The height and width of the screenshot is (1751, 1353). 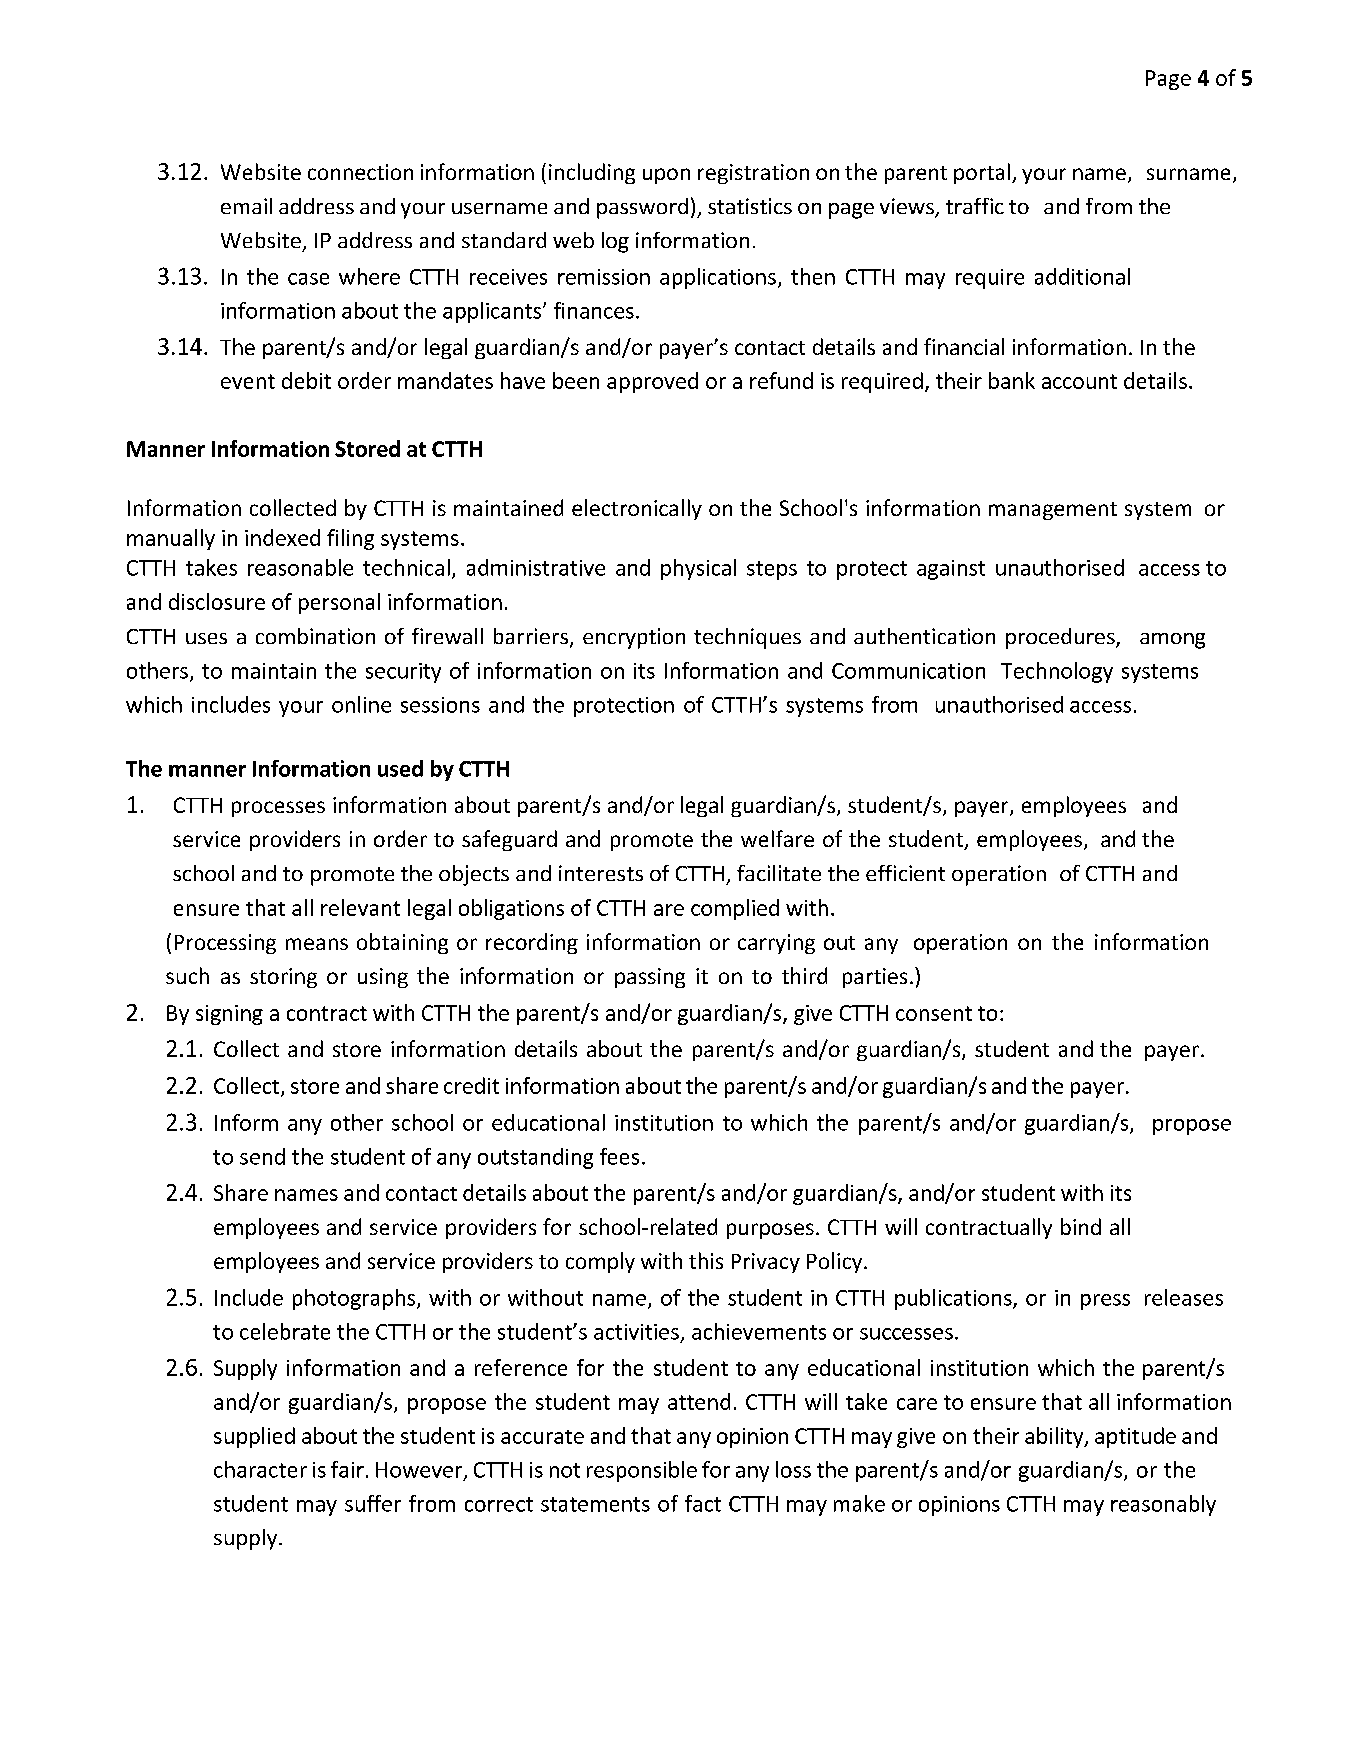 I want to click on traffic, so click(x=975, y=206).
